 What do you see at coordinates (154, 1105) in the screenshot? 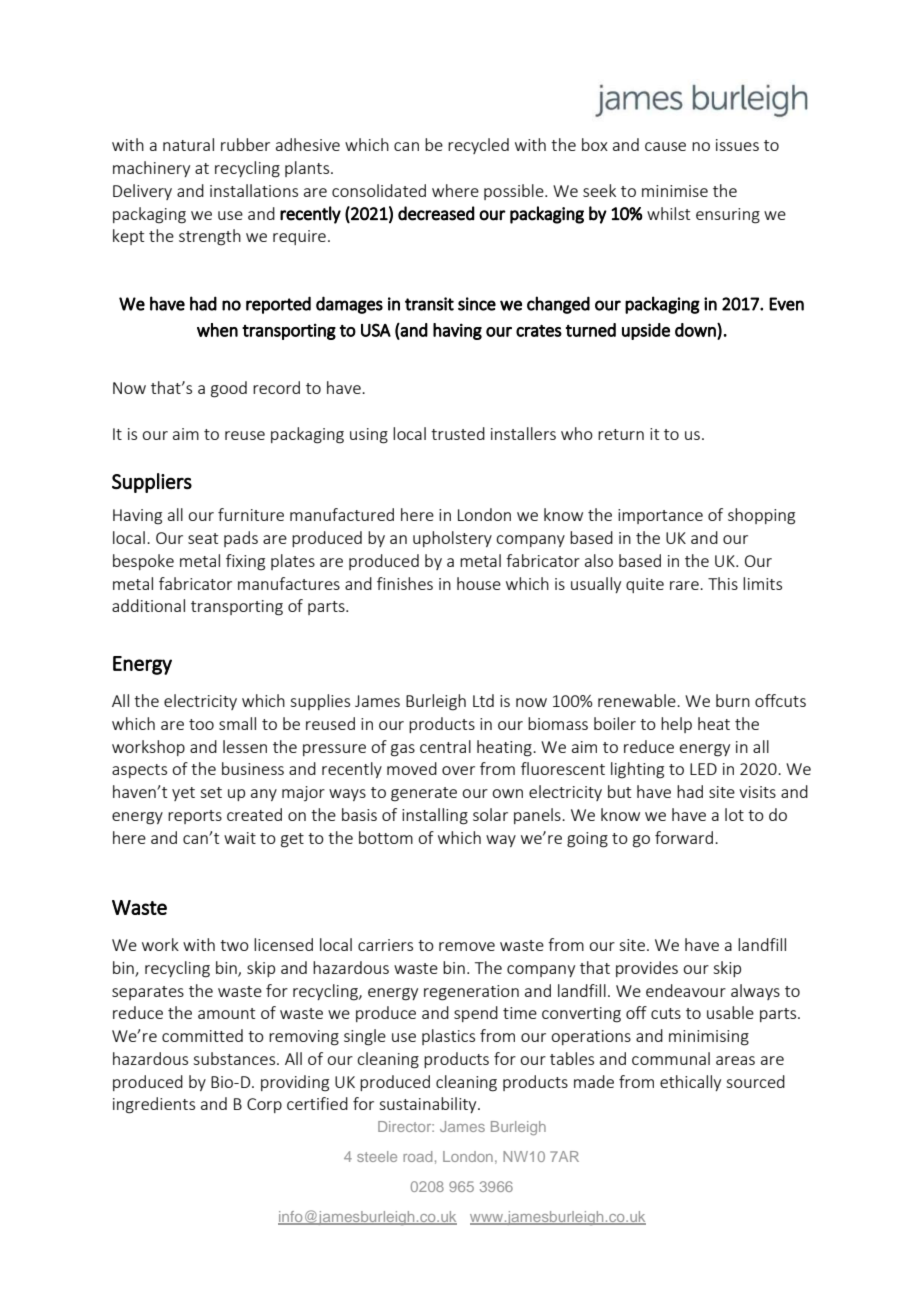
I see `ingredients` at bounding box center [154, 1105].
